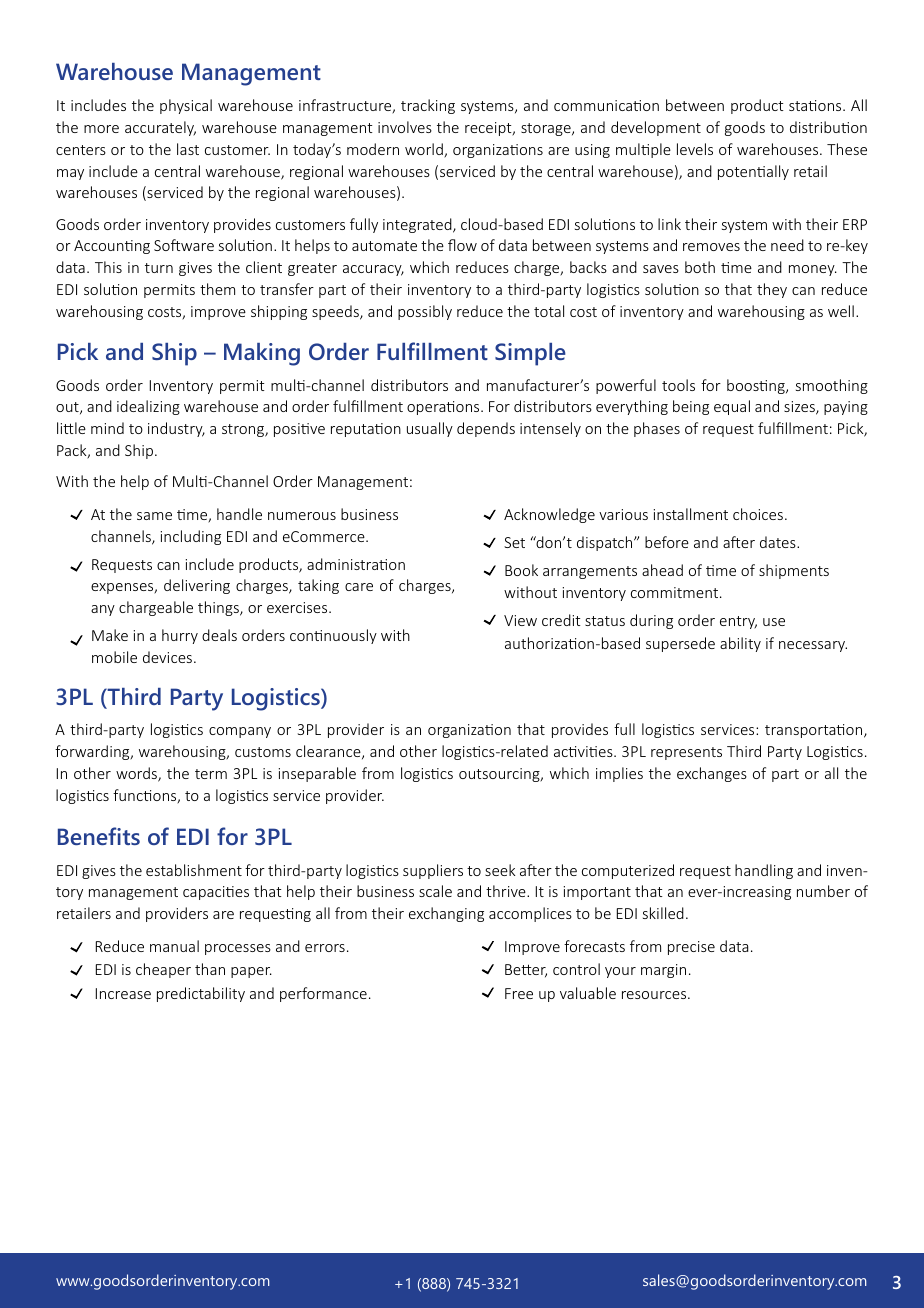  I want to click on dates, so click(779, 542).
